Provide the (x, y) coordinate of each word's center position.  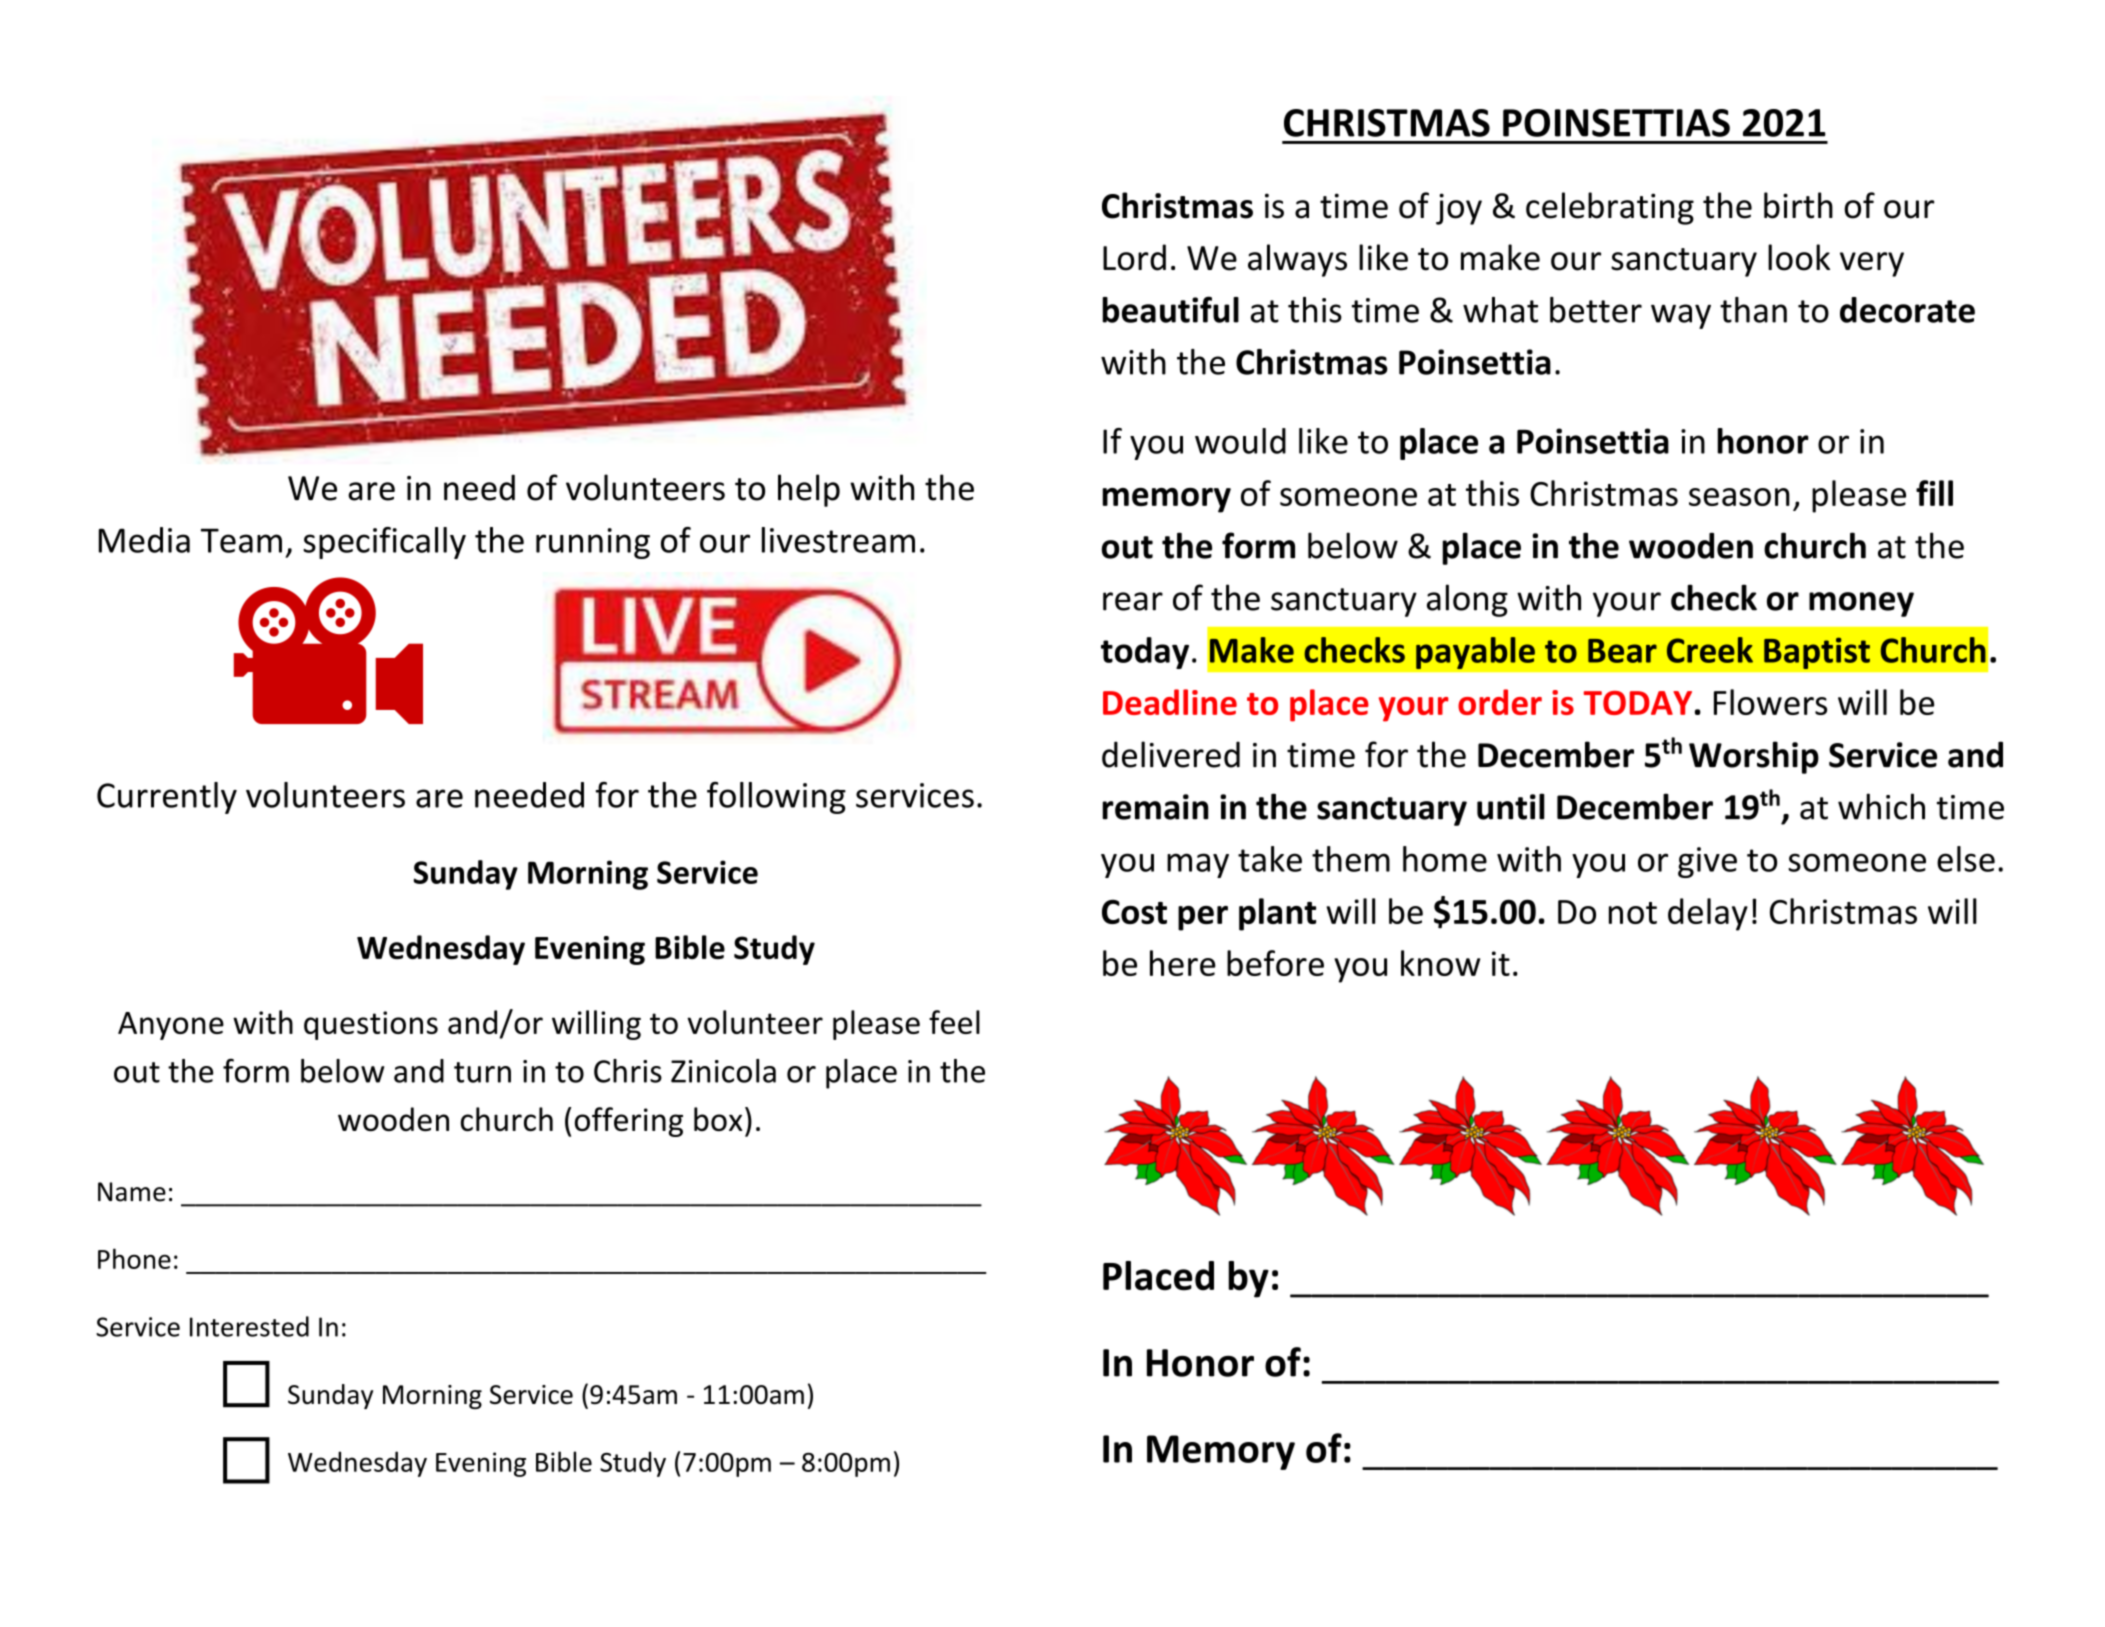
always (1297, 260)
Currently (167, 798)
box (718, 1119)
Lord (1134, 257)
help (809, 490)
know (1440, 963)
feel (954, 1022)
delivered (1171, 754)
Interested (249, 1326)
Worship (1754, 757)
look (1799, 257)
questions (371, 1025)
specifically (384, 543)
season (1739, 497)
